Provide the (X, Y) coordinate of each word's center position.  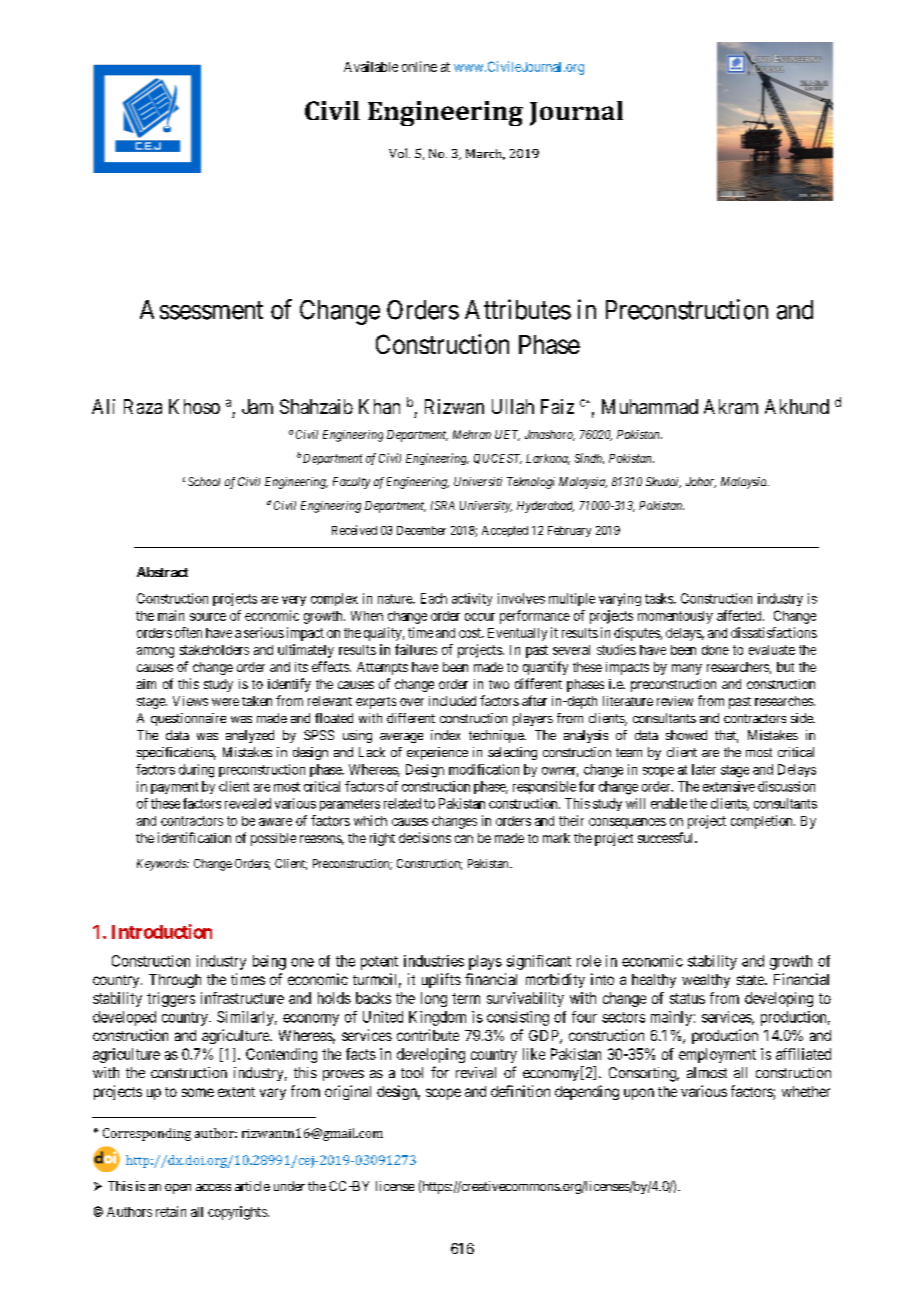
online (419, 66)
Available (371, 66)
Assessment (201, 310)
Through (175, 981)
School (204, 481)
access (213, 1187)
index (445, 735)
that (726, 736)
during (196, 771)
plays (485, 962)
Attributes (518, 309)
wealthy (706, 981)
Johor (701, 482)
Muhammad (650, 406)
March (485, 154)
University (486, 507)
